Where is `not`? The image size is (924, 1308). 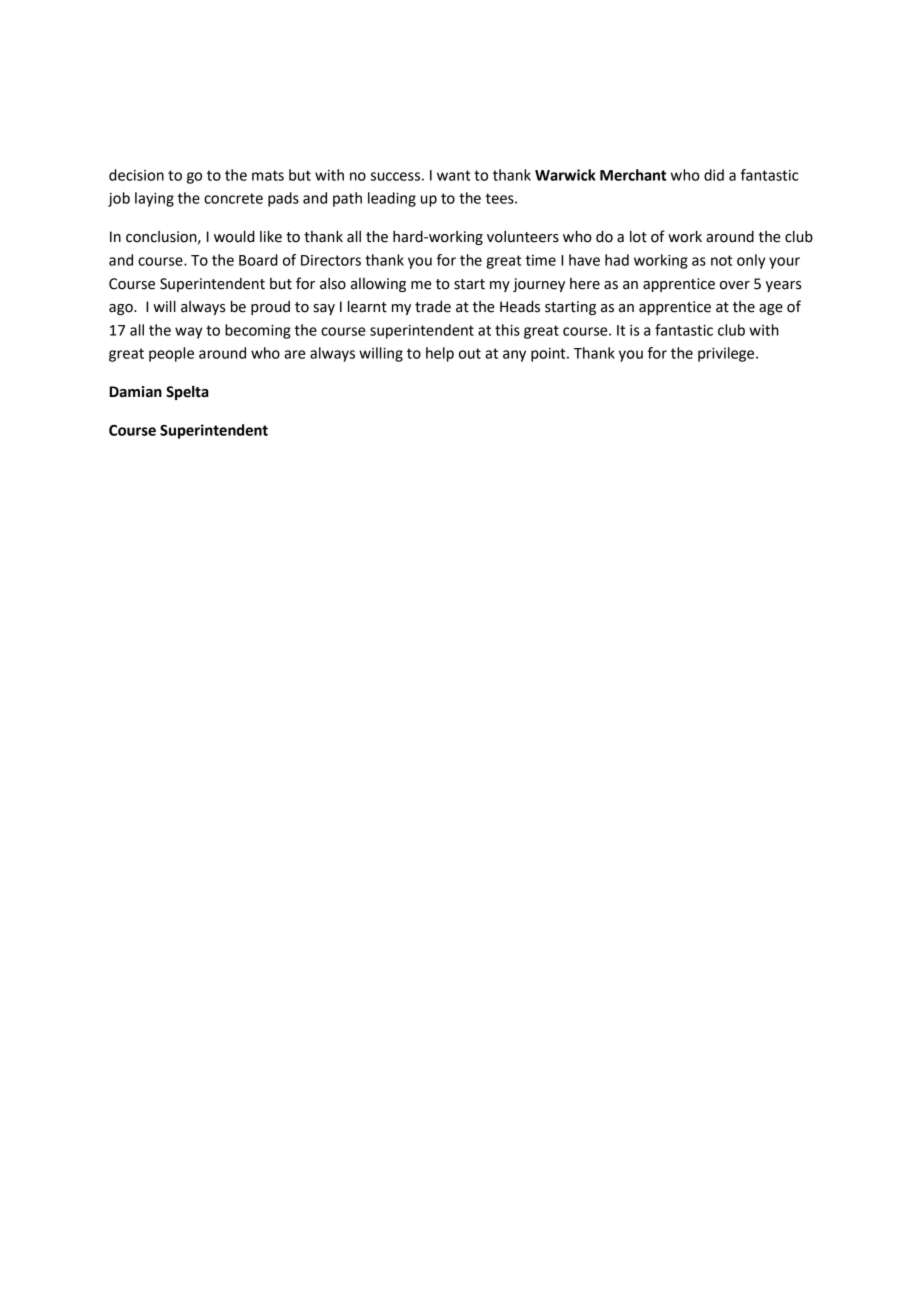 not is located at coordinates (721, 260).
